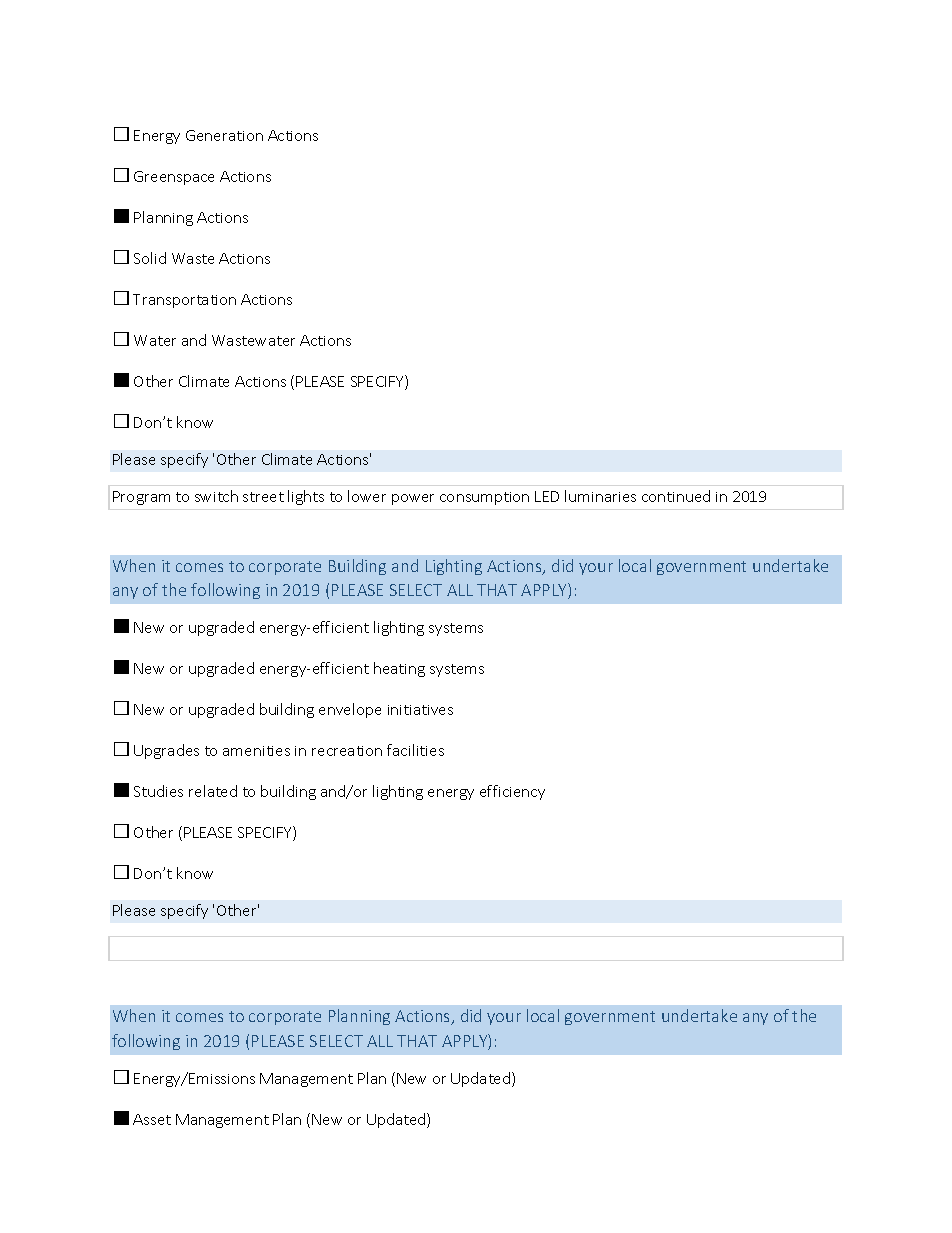 The height and width of the screenshot is (1233, 952). What do you see at coordinates (600, 496) in the screenshot?
I see `luminaries` at bounding box center [600, 496].
